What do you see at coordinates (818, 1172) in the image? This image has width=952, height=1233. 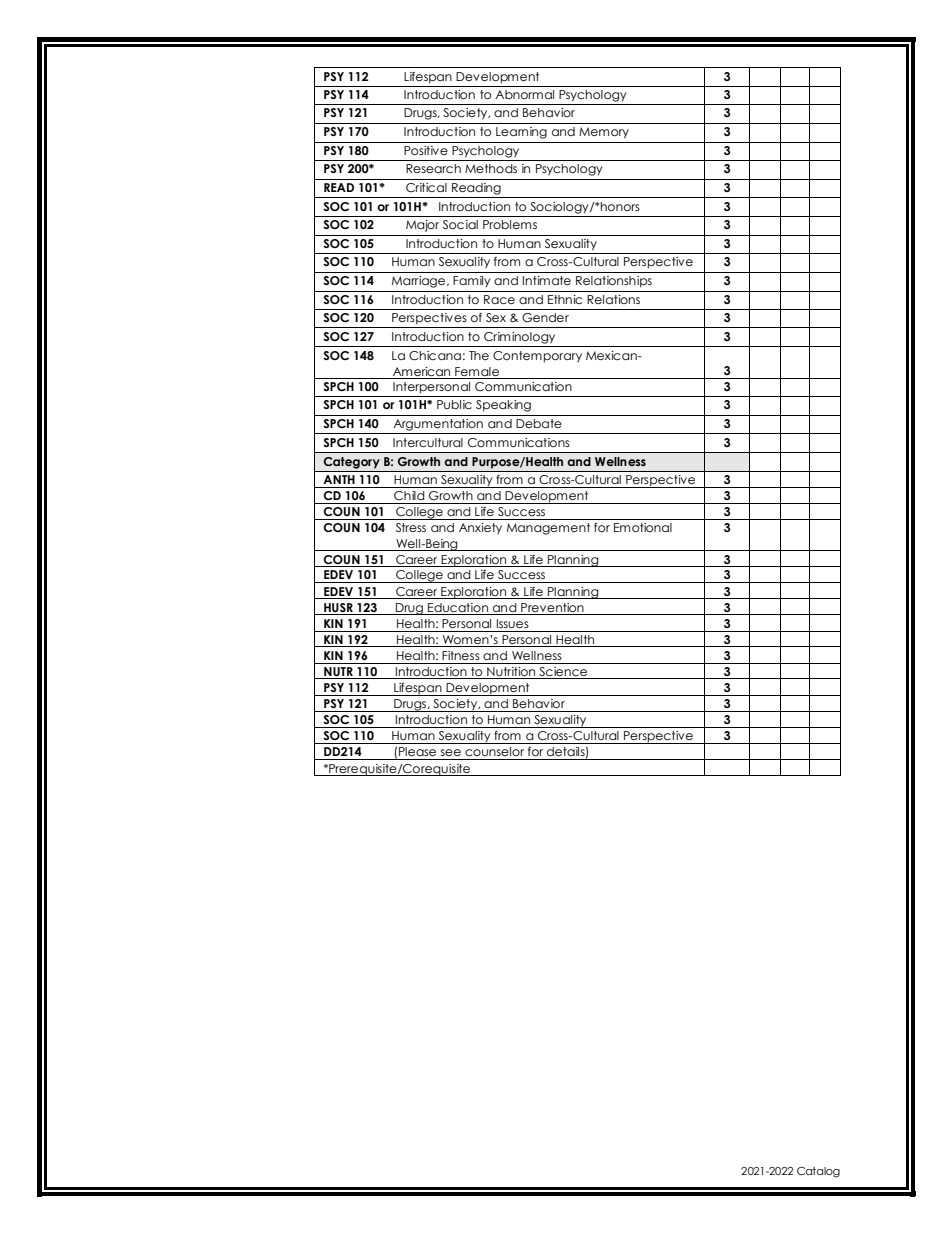 I see `Catalog` at bounding box center [818, 1172].
